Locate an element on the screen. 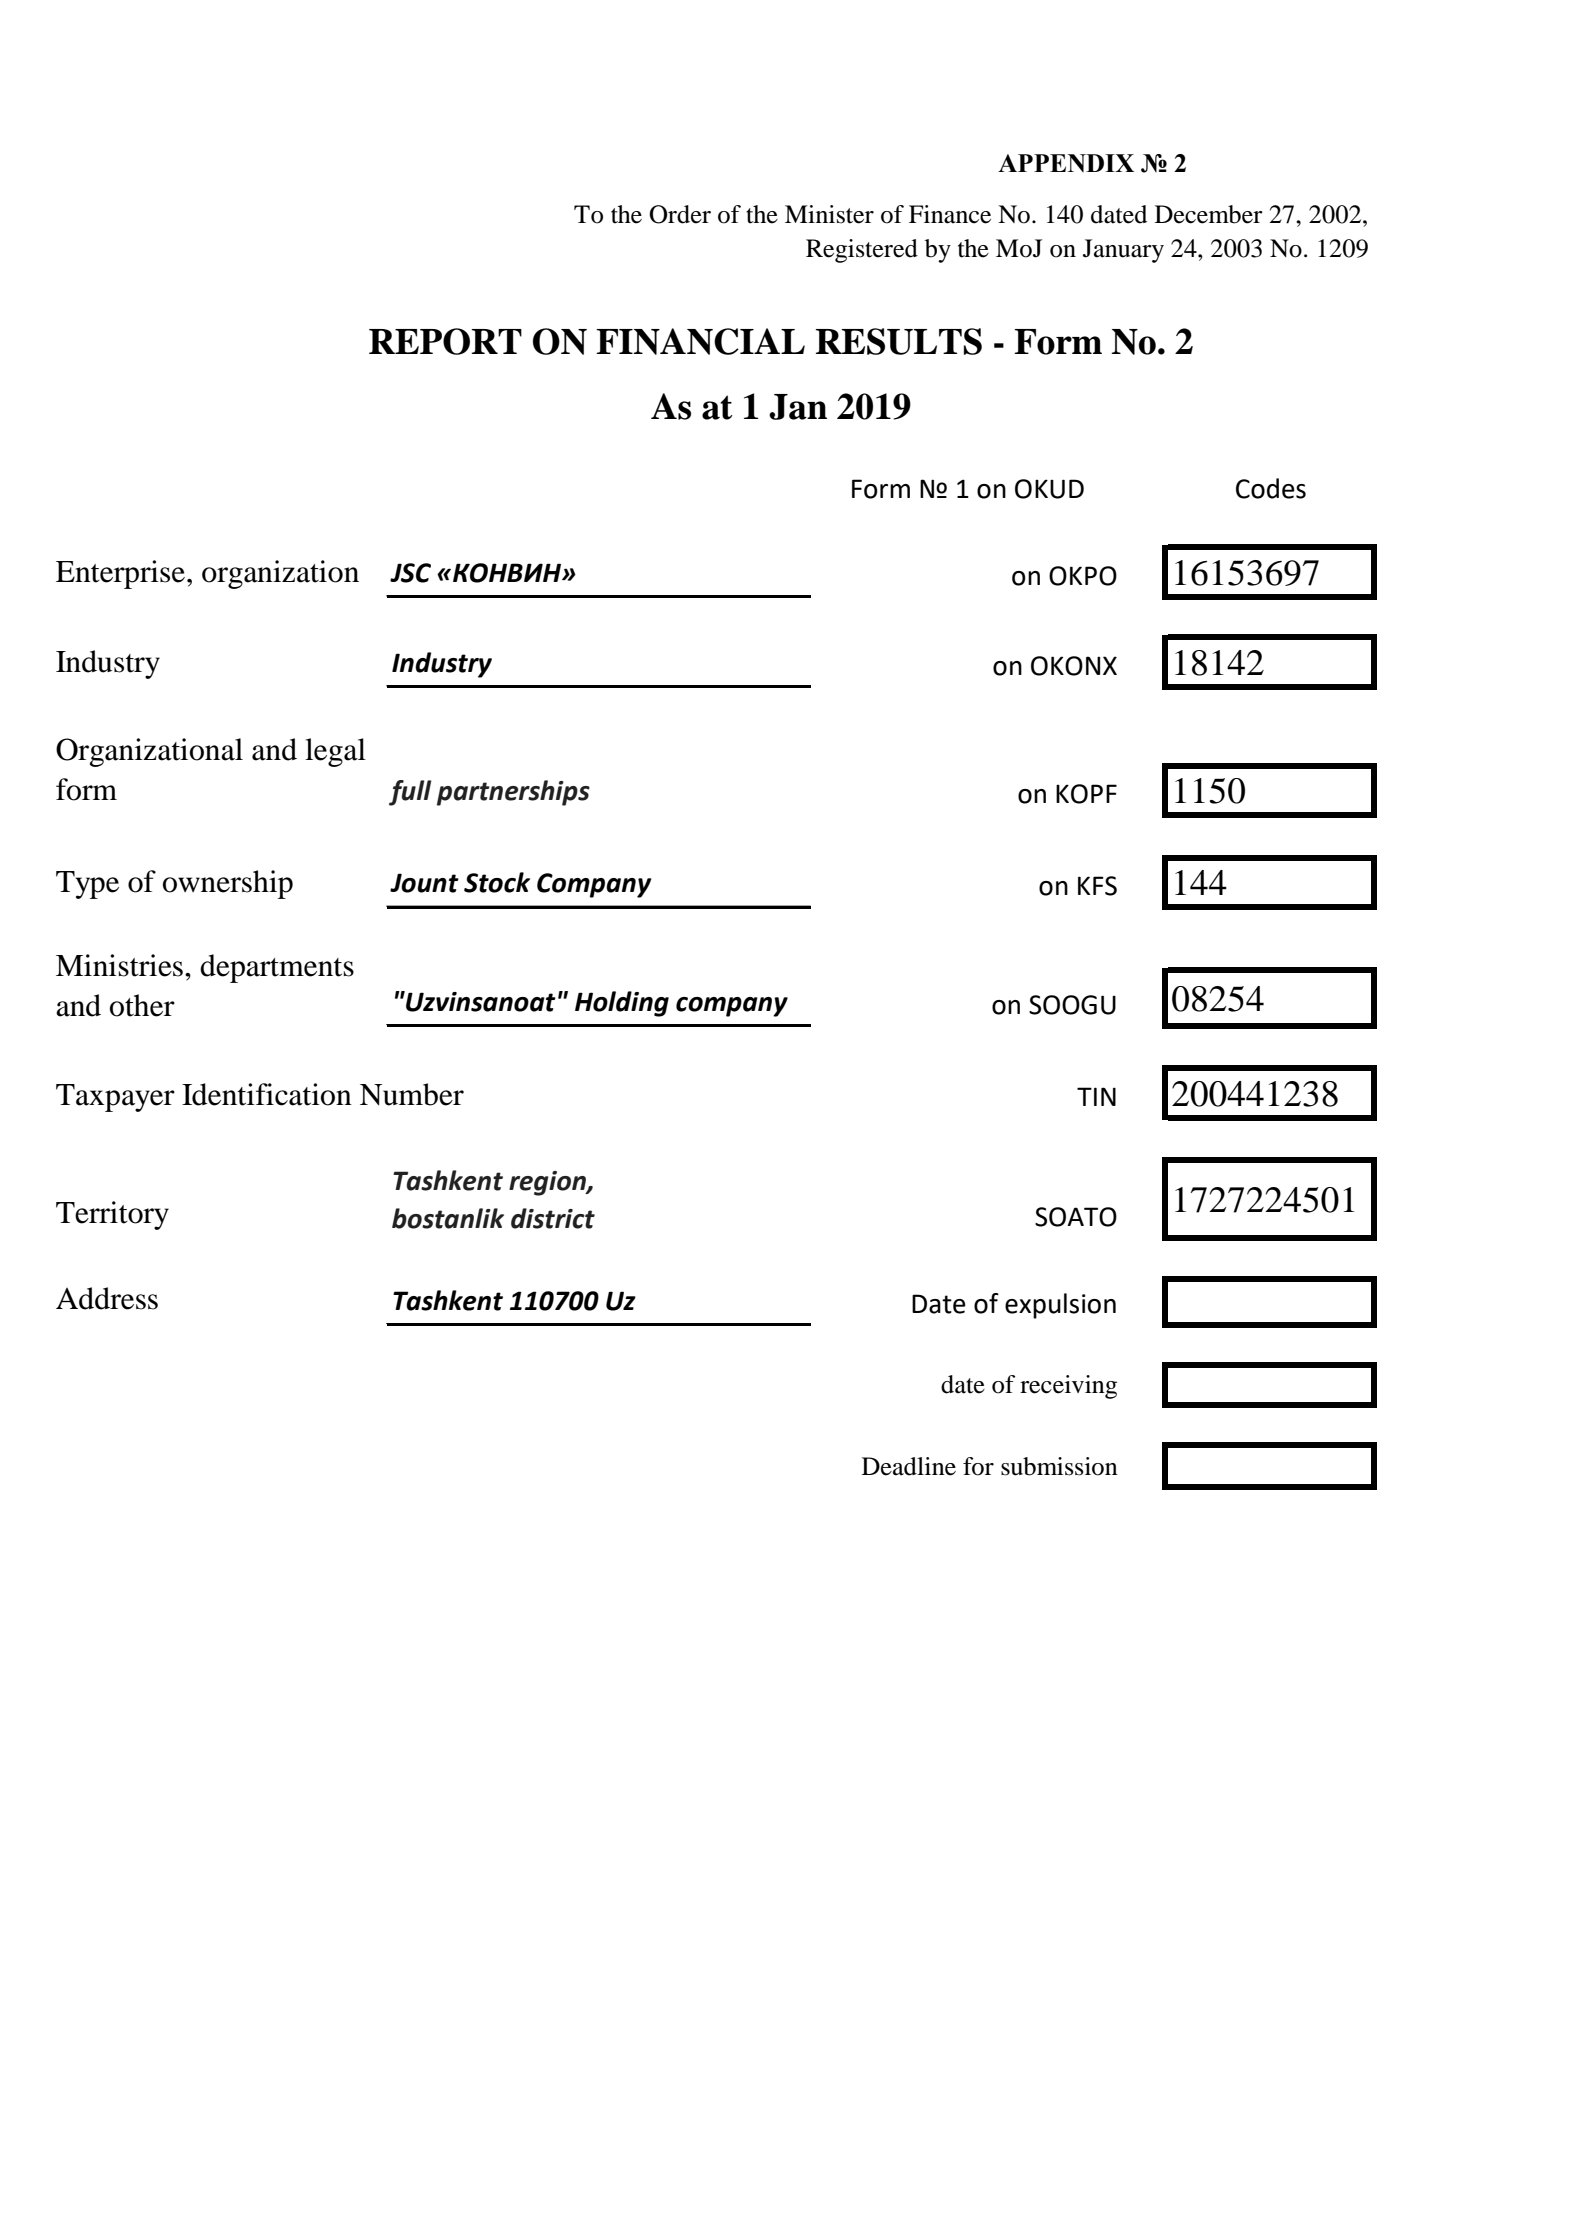  REPORT is located at coordinates (445, 341).
